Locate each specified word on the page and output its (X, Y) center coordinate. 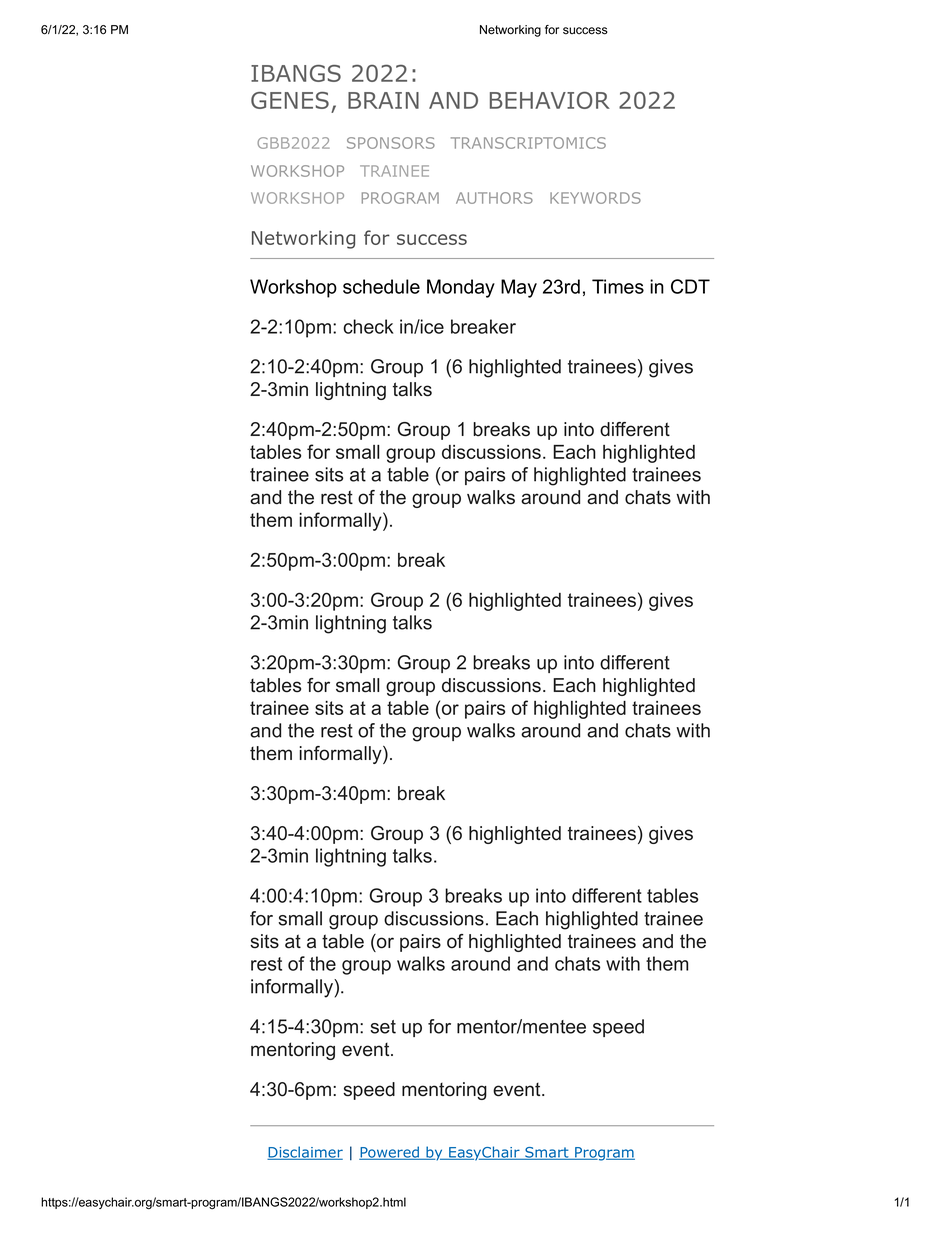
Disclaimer (305, 1153)
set (383, 1027)
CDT (690, 286)
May (519, 288)
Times (618, 286)
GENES (290, 100)
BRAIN (383, 100)
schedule (381, 286)
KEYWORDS (595, 198)
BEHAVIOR (550, 100)
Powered (390, 1153)
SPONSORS (391, 143)
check (368, 326)
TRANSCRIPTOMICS (528, 143)
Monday (461, 288)
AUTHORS (494, 198)
